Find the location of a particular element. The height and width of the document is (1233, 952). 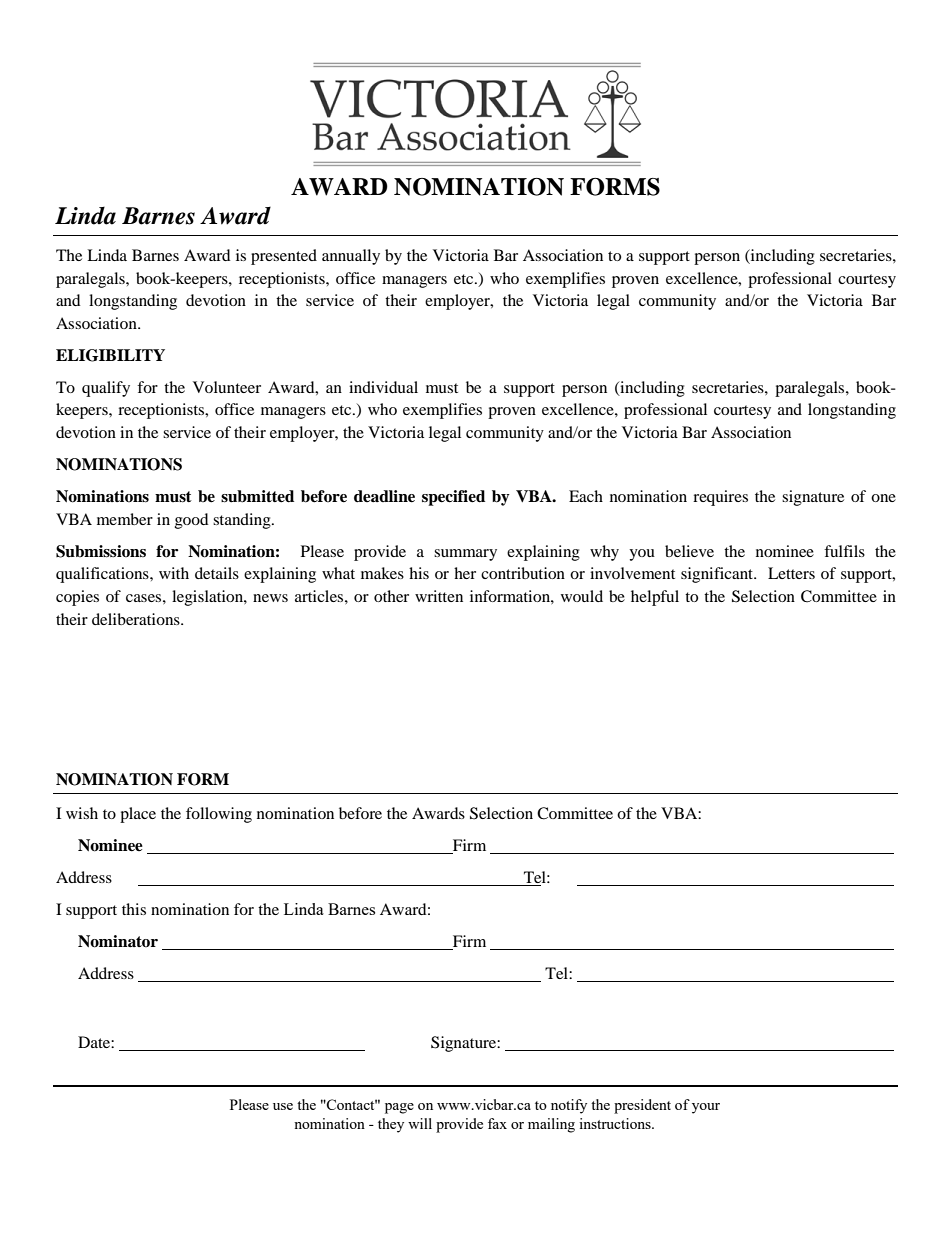

fax is located at coordinates (497, 1123).
